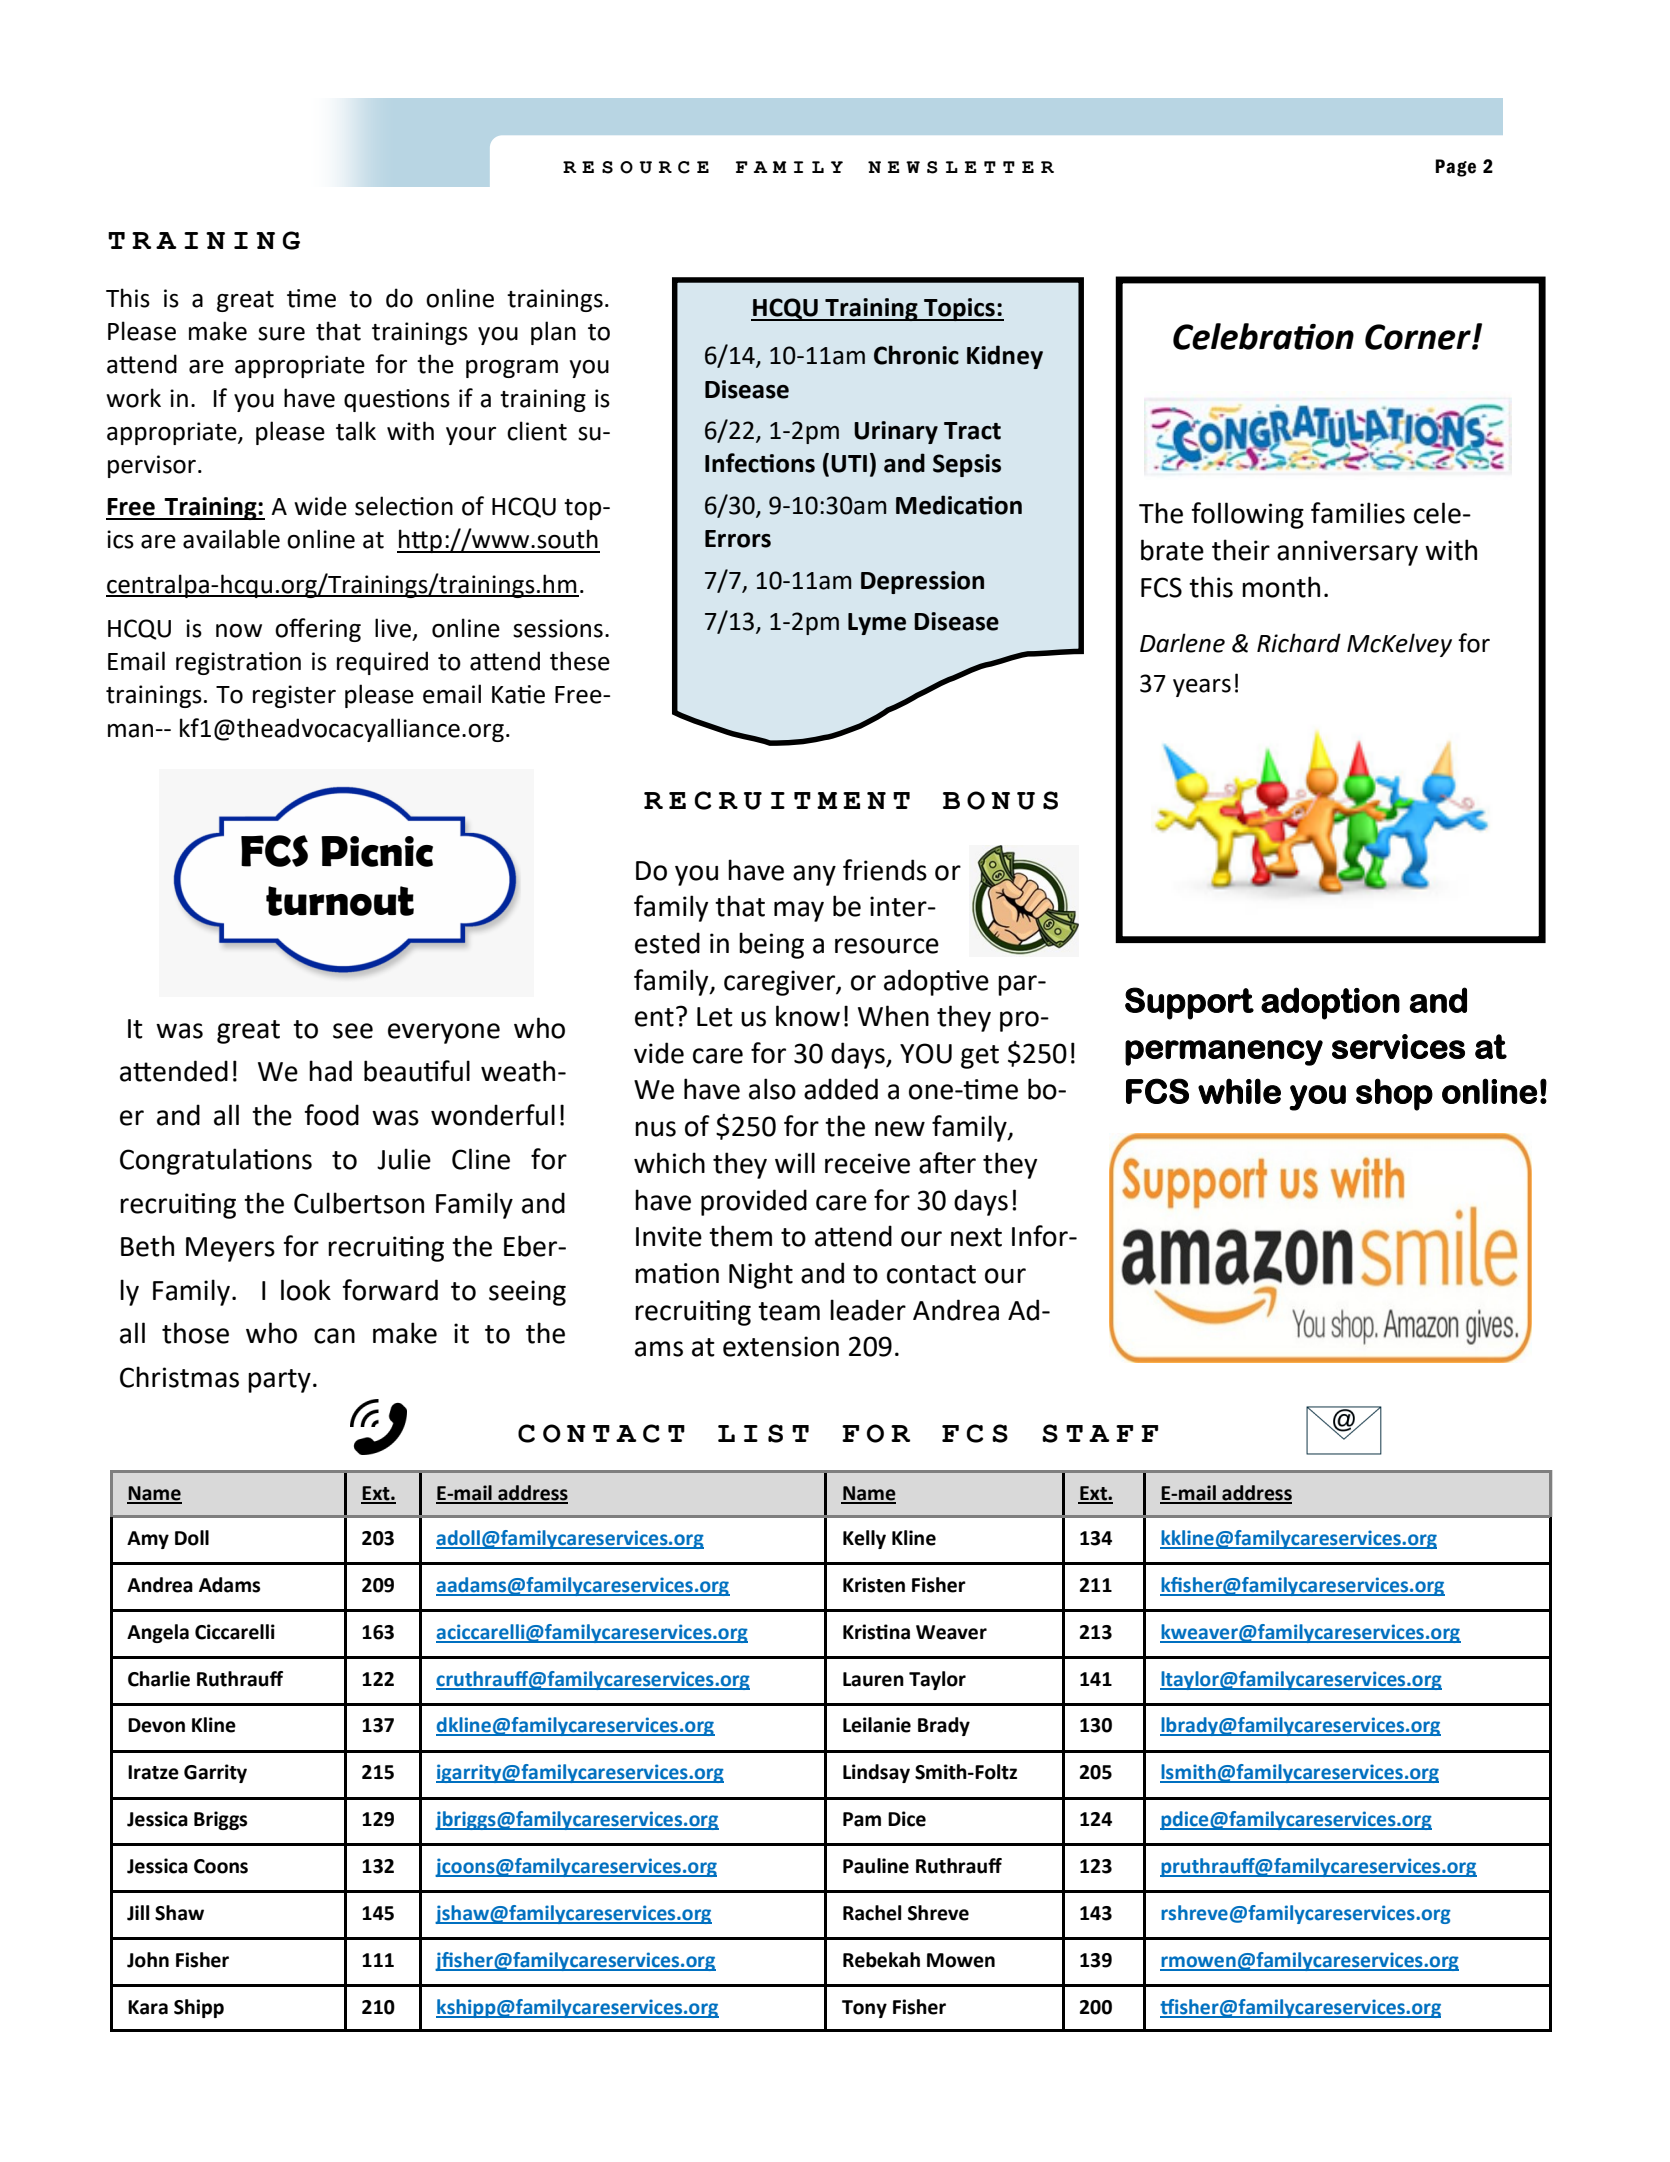 This document has width=1670, height=2162. What do you see at coordinates (281, 334) in the document?
I see `sure` at bounding box center [281, 334].
